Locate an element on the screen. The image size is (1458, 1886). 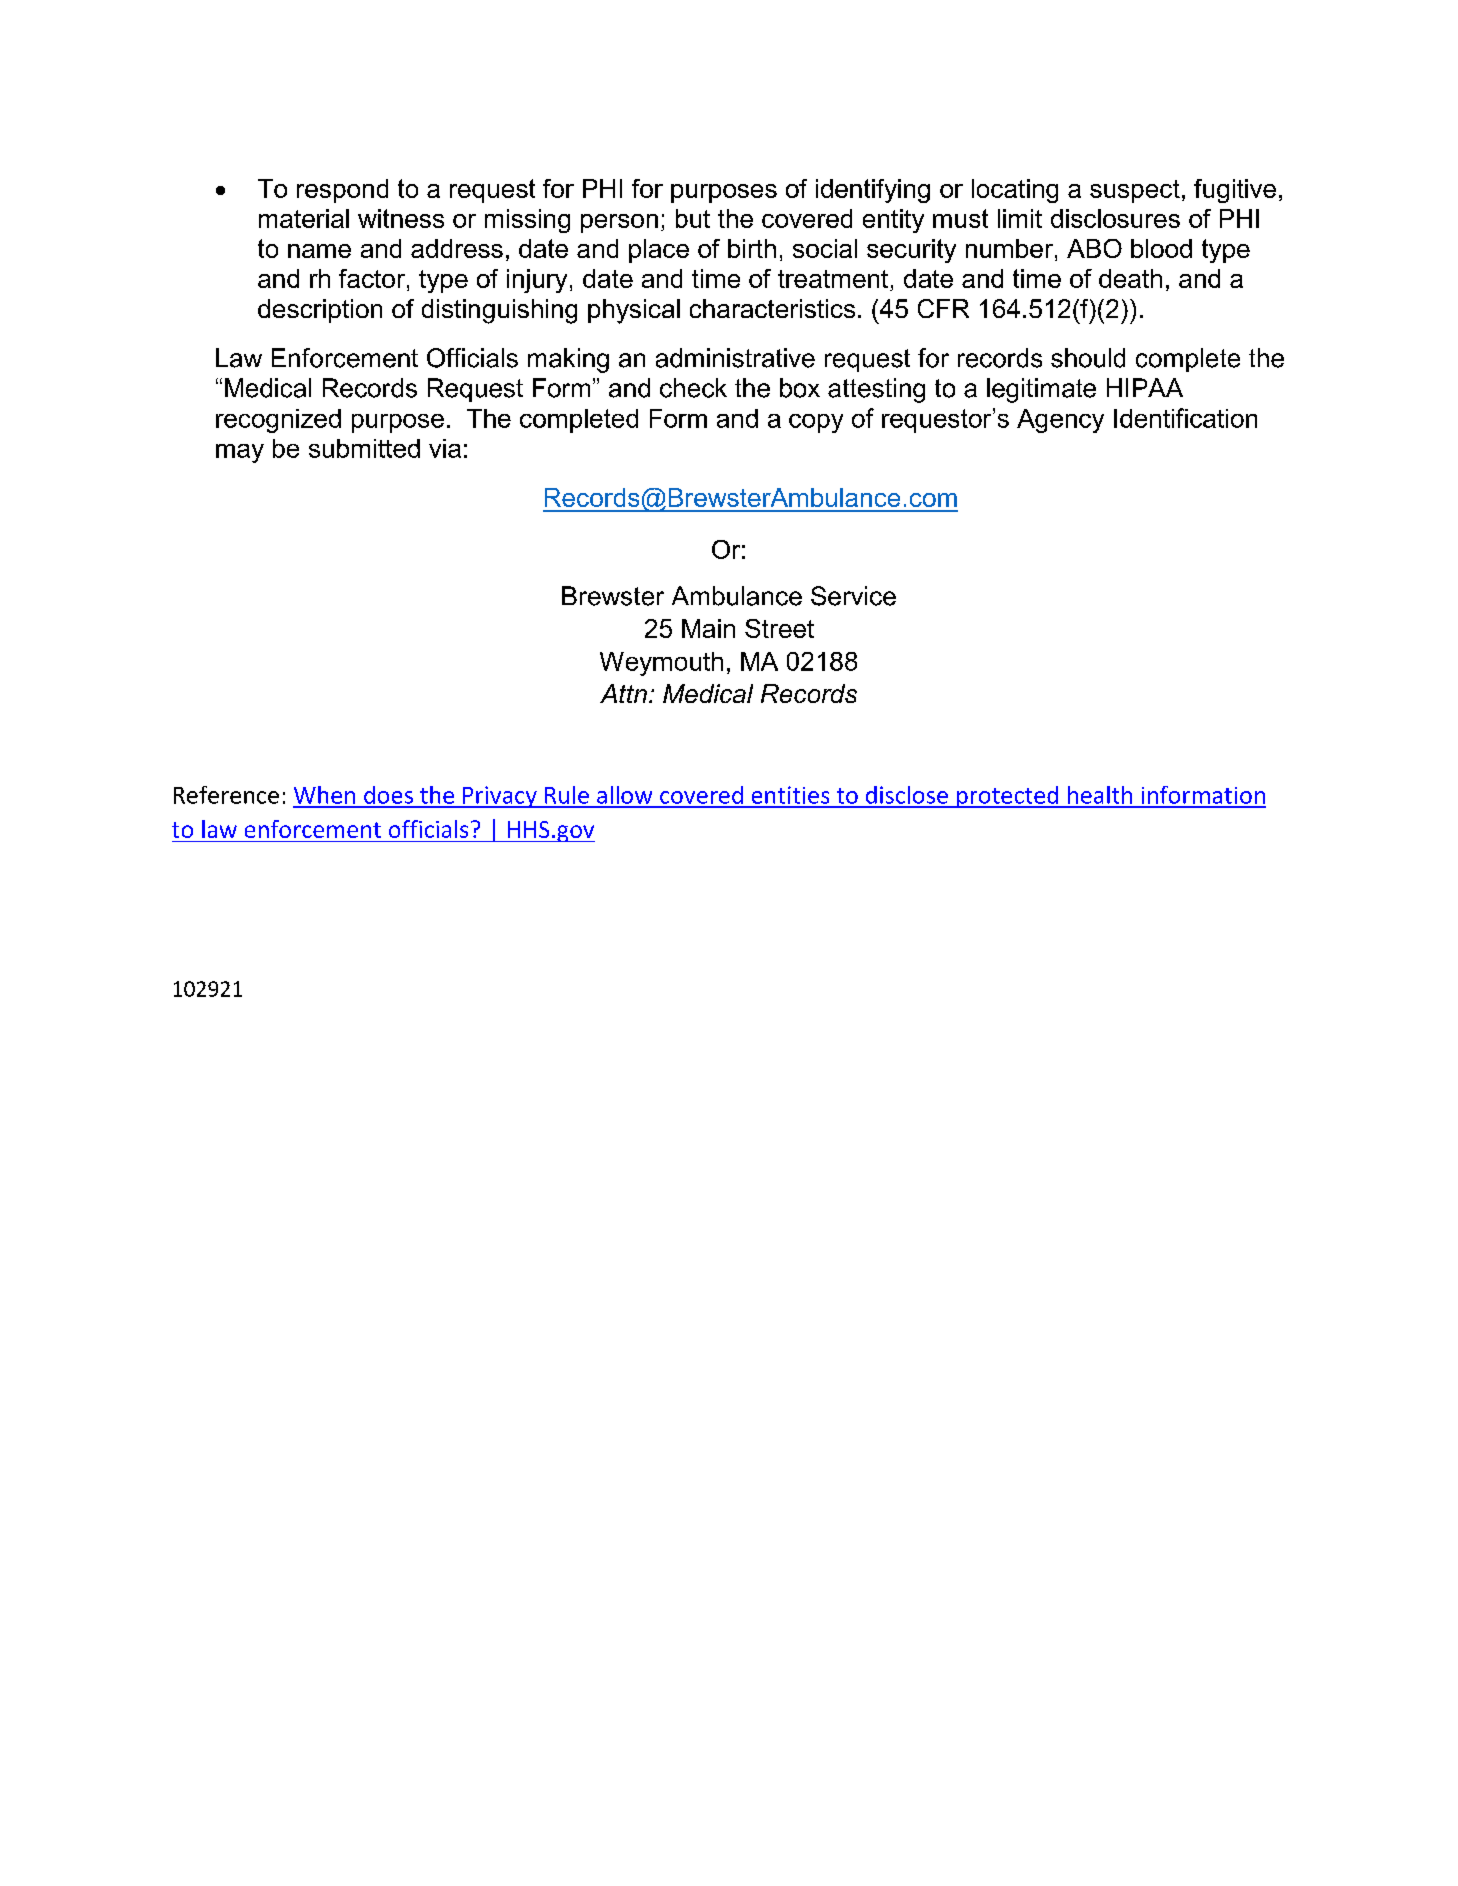
copy is located at coordinates (816, 423).
